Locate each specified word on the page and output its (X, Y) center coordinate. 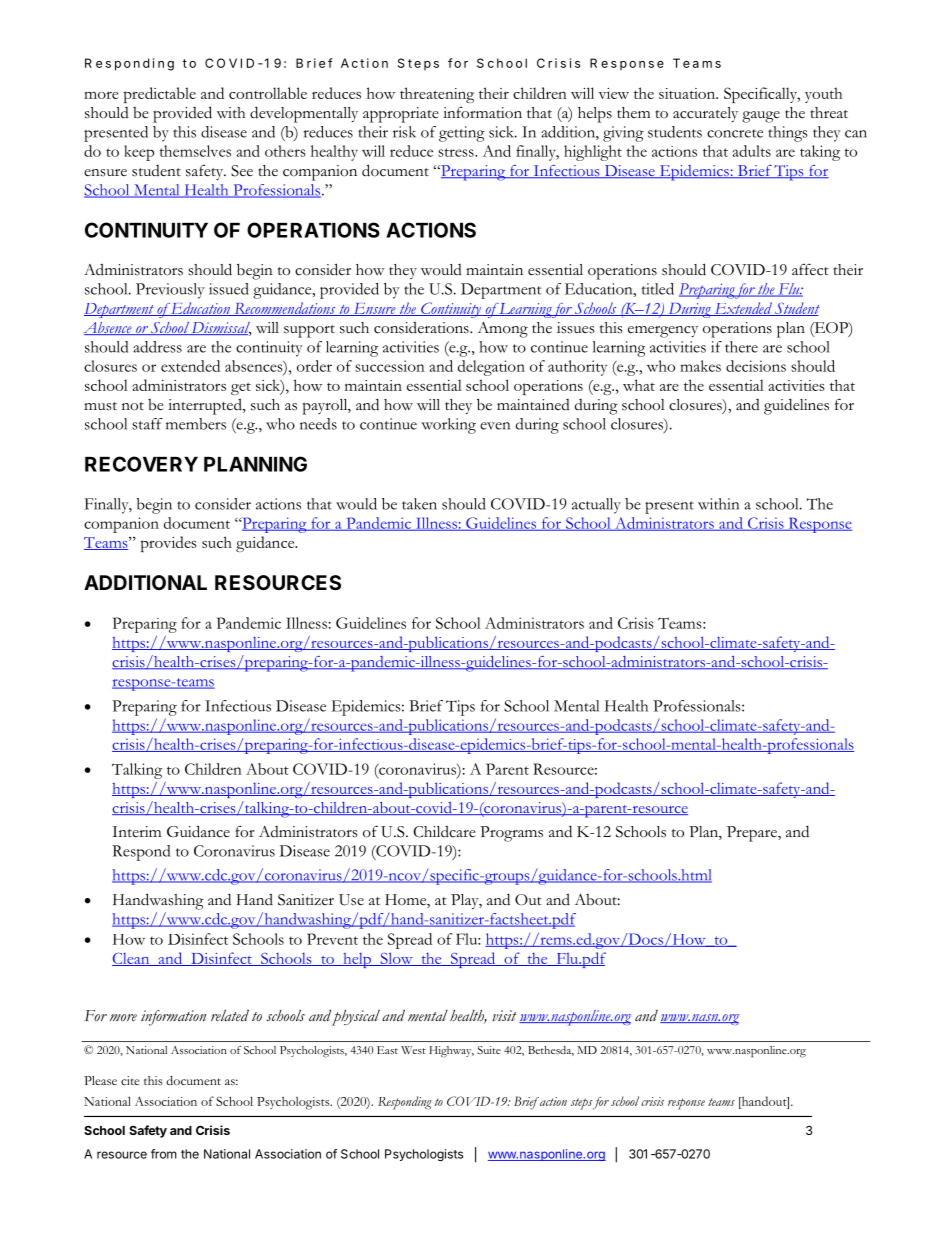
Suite (489, 1050)
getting (462, 134)
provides (168, 544)
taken (419, 504)
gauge (761, 117)
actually (596, 506)
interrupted (206, 406)
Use (351, 900)
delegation (491, 368)
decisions (756, 366)
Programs (511, 834)
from (164, 1154)
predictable (160, 95)
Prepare (753, 834)
